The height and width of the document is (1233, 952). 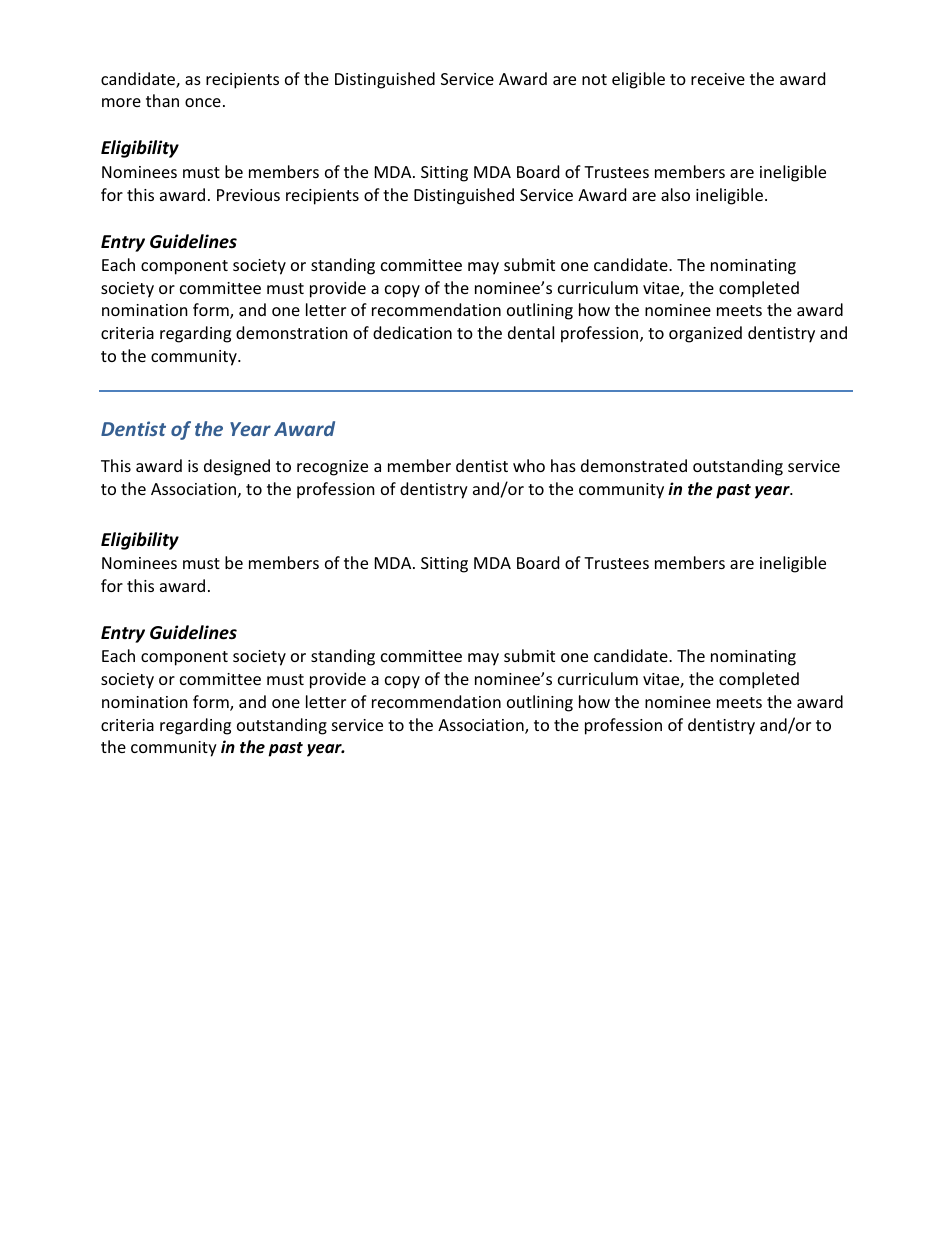 What do you see at coordinates (121, 102) in the document?
I see `more` at bounding box center [121, 102].
